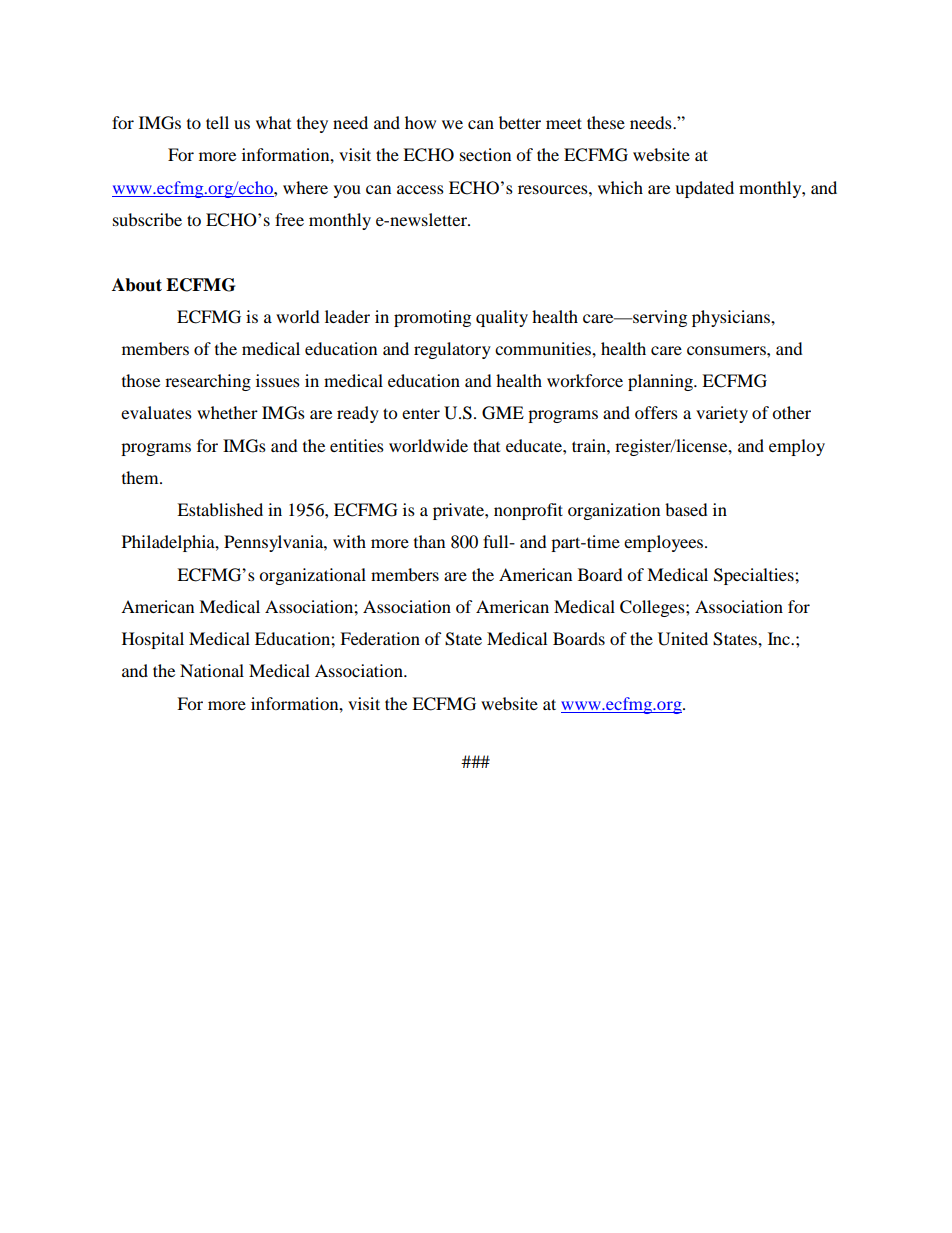 The width and height of the image is (952, 1233). What do you see at coordinates (686, 509) in the image?
I see `based` at bounding box center [686, 509].
